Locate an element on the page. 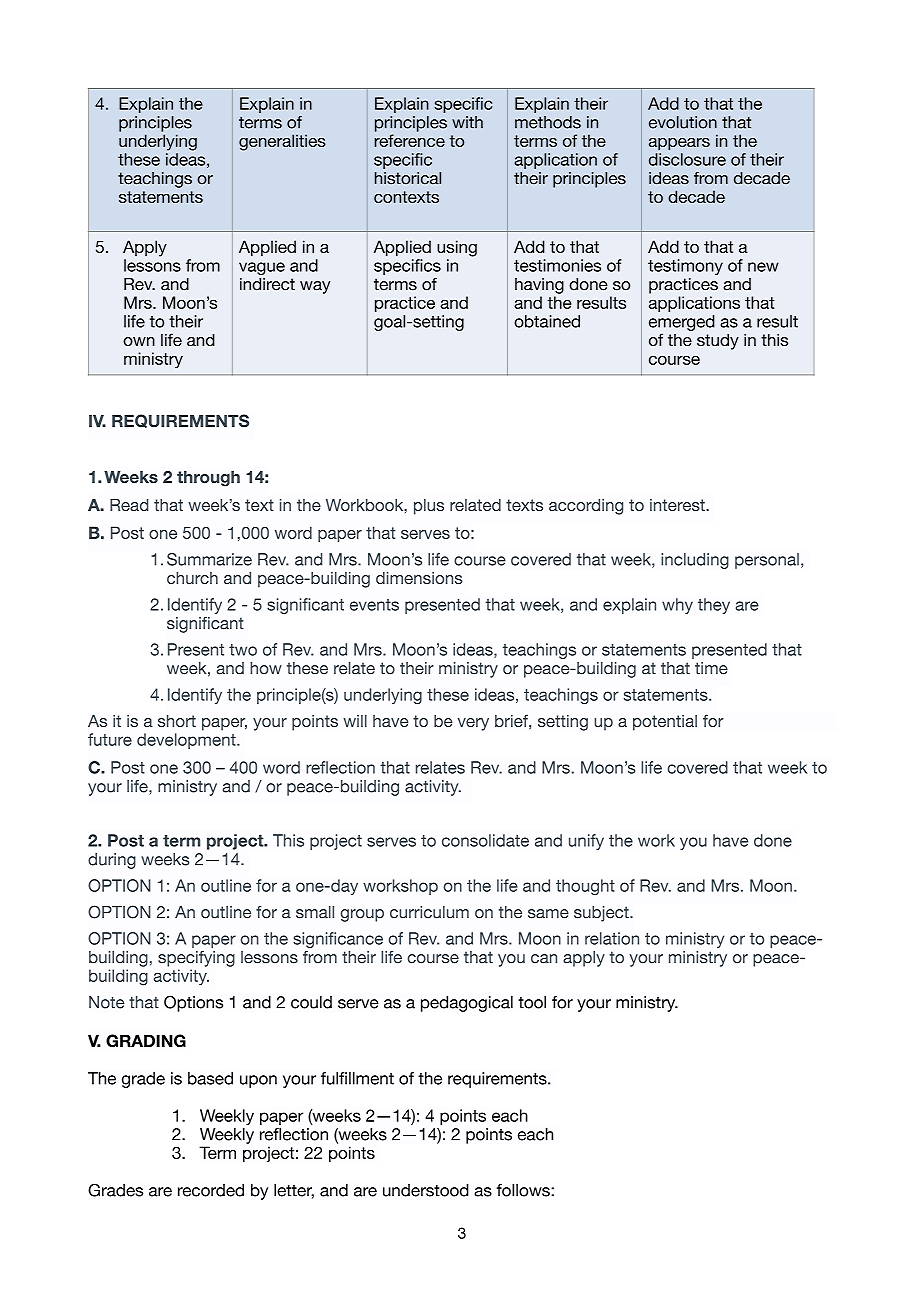 This page has height=1308, width=924. during is located at coordinates (112, 861).
